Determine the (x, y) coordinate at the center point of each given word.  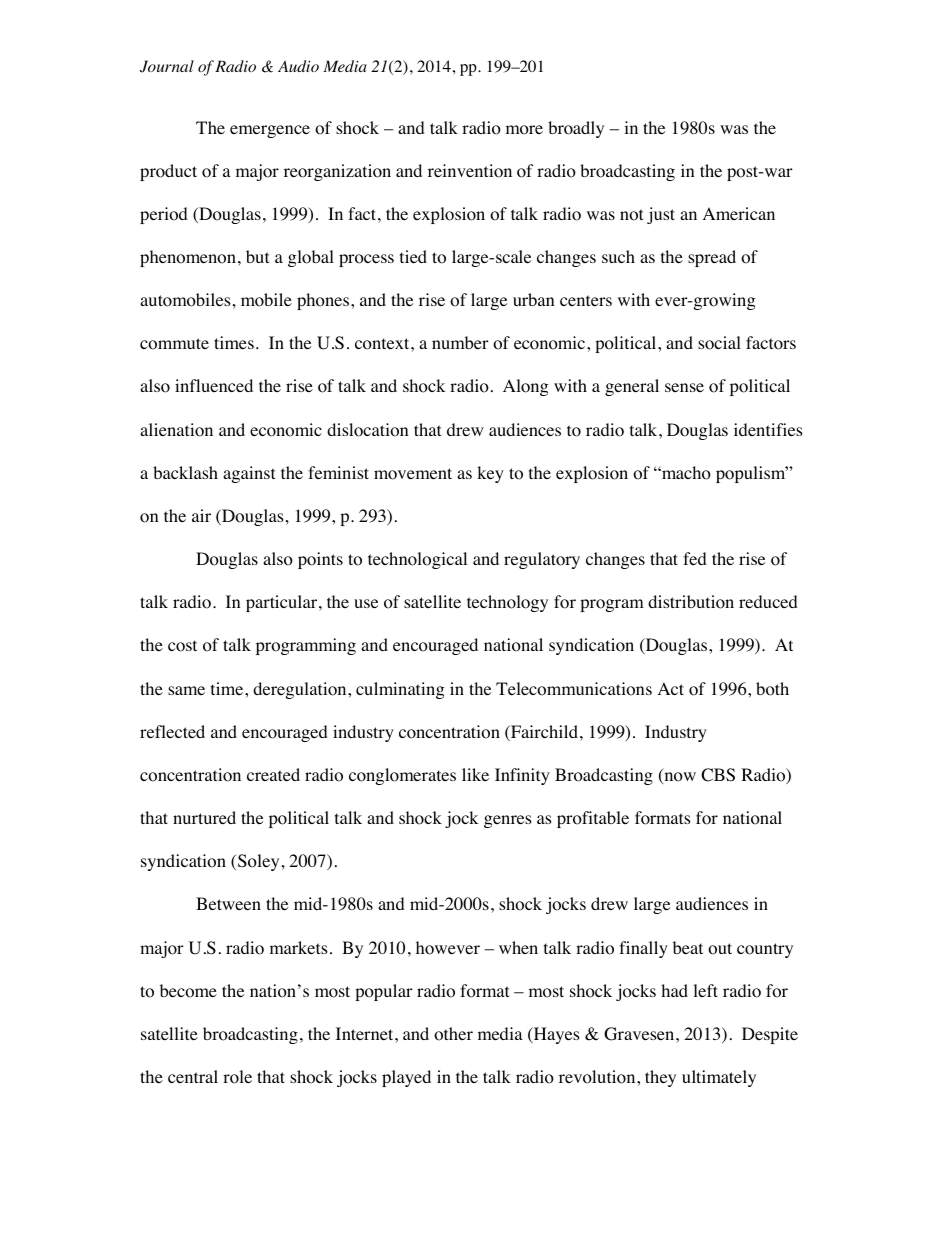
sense (684, 387)
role (237, 1077)
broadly (576, 129)
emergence (270, 131)
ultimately (719, 1078)
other (453, 1034)
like (475, 774)
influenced (214, 385)
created (273, 774)
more (524, 130)
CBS (718, 775)
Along (526, 387)
